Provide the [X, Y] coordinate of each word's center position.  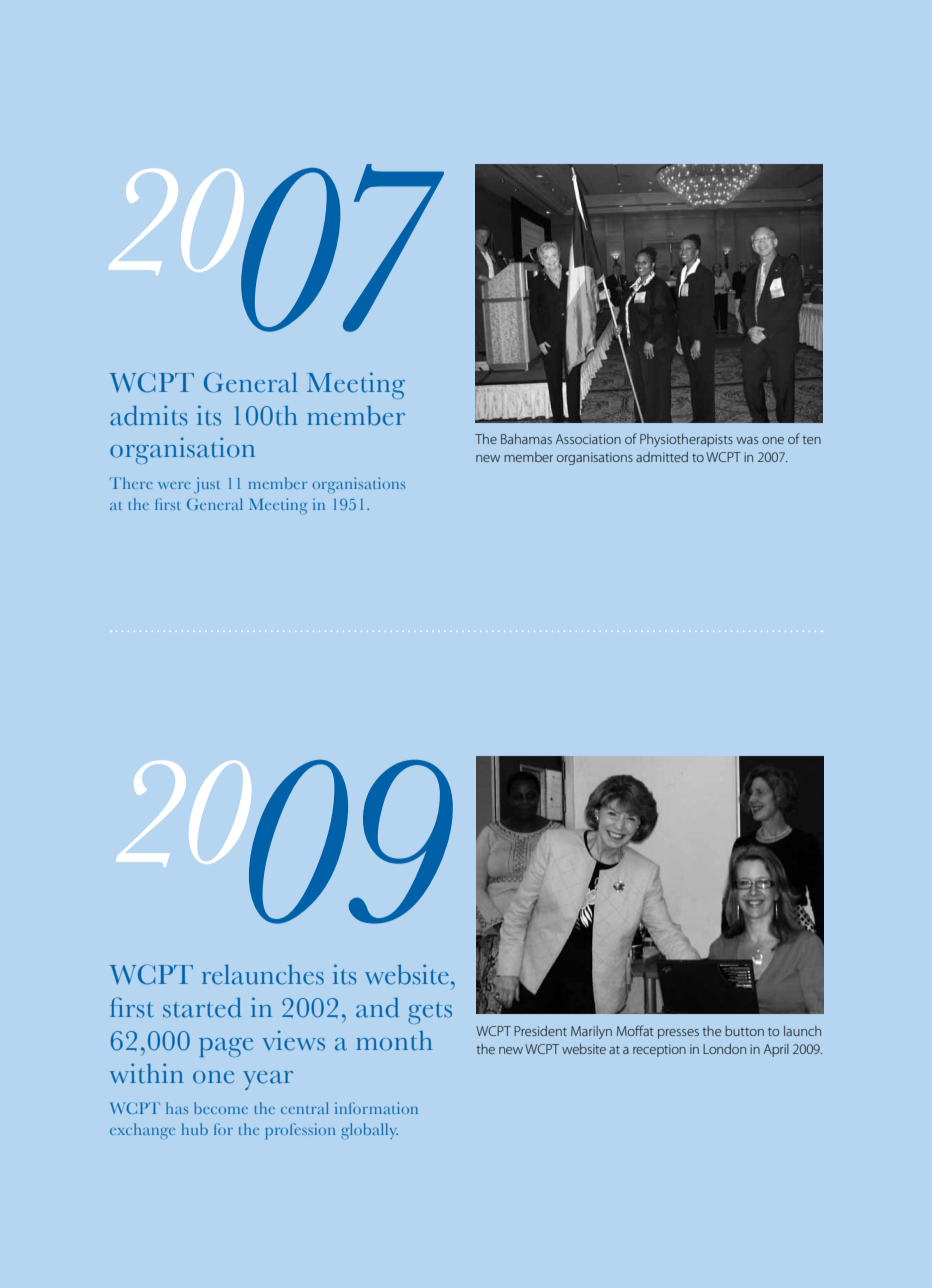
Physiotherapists [686, 440]
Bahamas [526, 439]
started [202, 1007]
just [207, 485]
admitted [662, 457]
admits [148, 415]
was [747, 440]
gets [430, 1013]
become [221, 1108]
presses [678, 1034]
